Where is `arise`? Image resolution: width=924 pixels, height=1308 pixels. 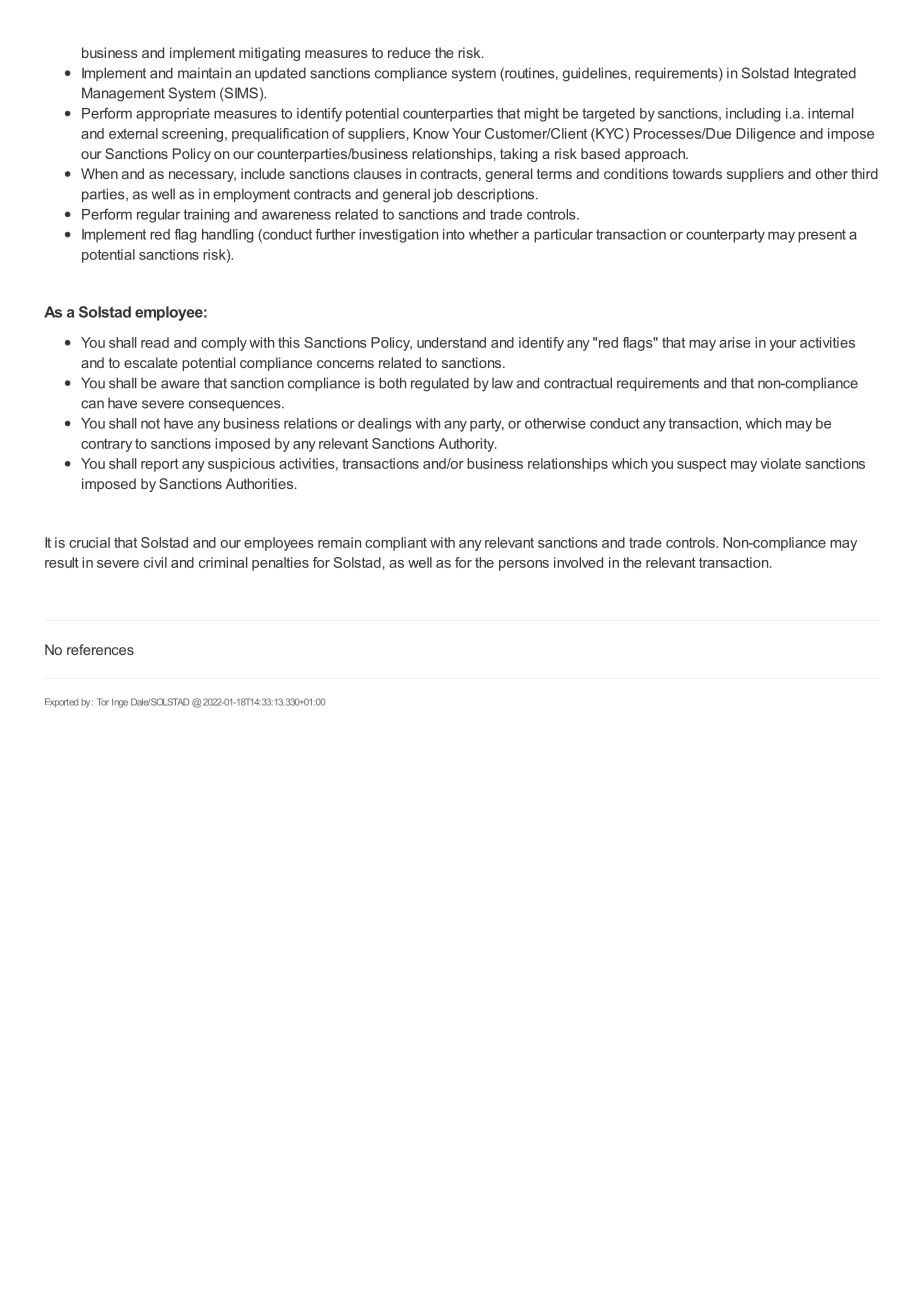
arise is located at coordinates (735, 342).
